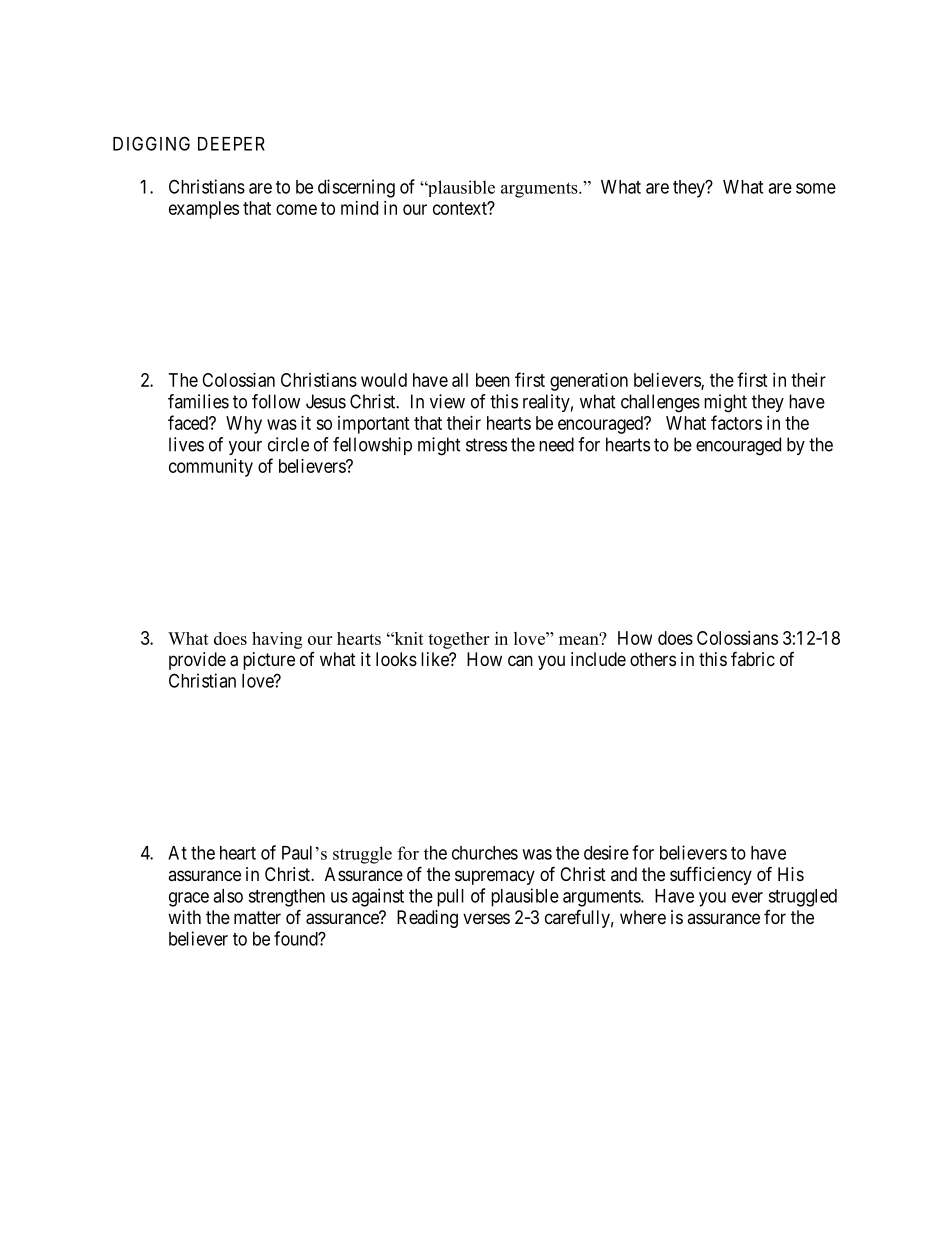  I want to click on provide, so click(197, 661).
